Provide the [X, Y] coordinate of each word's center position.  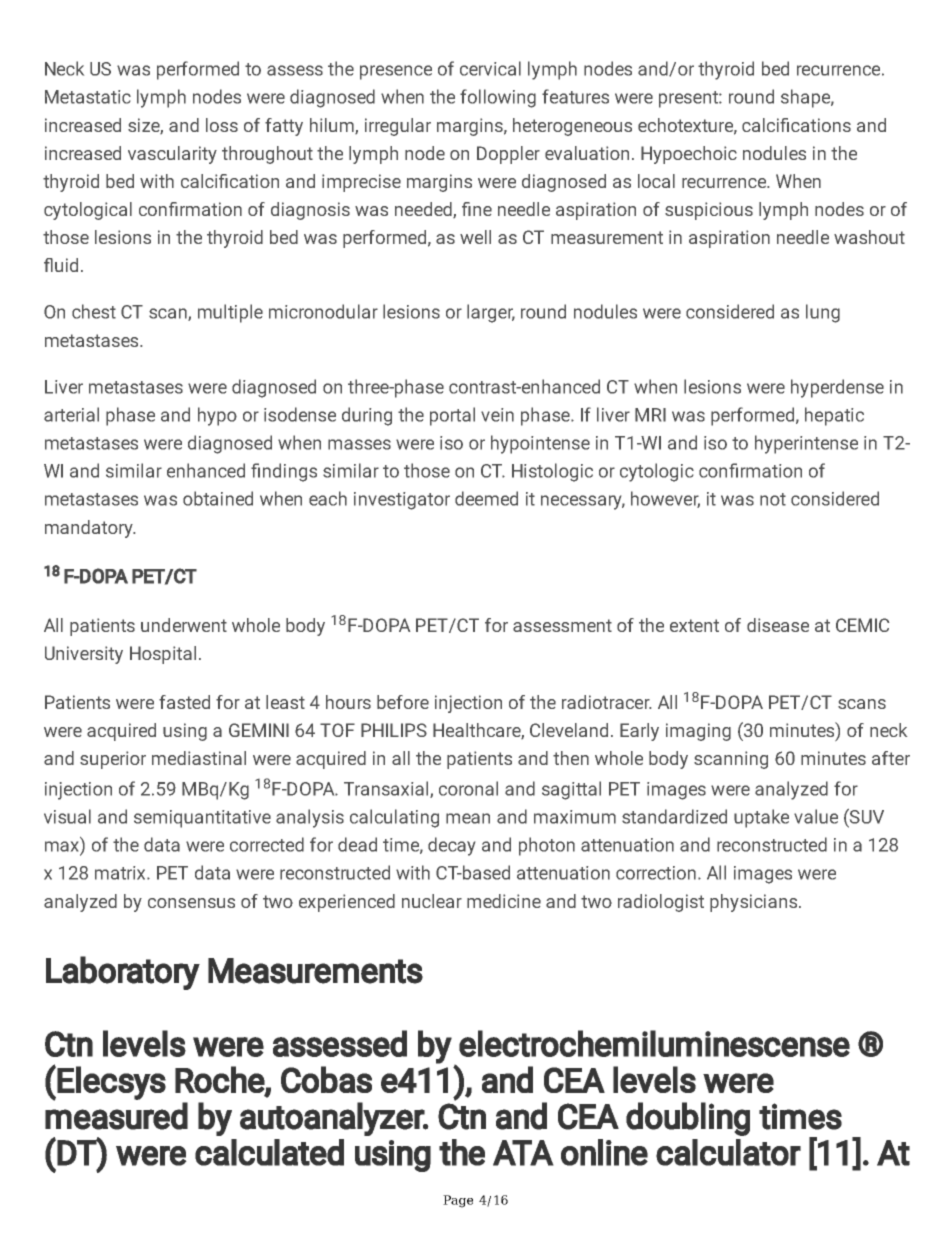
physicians [755, 903]
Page [458, 1201]
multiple [230, 313]
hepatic [834, 416]
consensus [191, 903]
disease [778, 625]
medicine [504, 901]
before [403, 702]
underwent [184, 625]
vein [497, 415]
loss [222, 125]
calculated [269, 1152]
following [498, 98]
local [656, 181]
